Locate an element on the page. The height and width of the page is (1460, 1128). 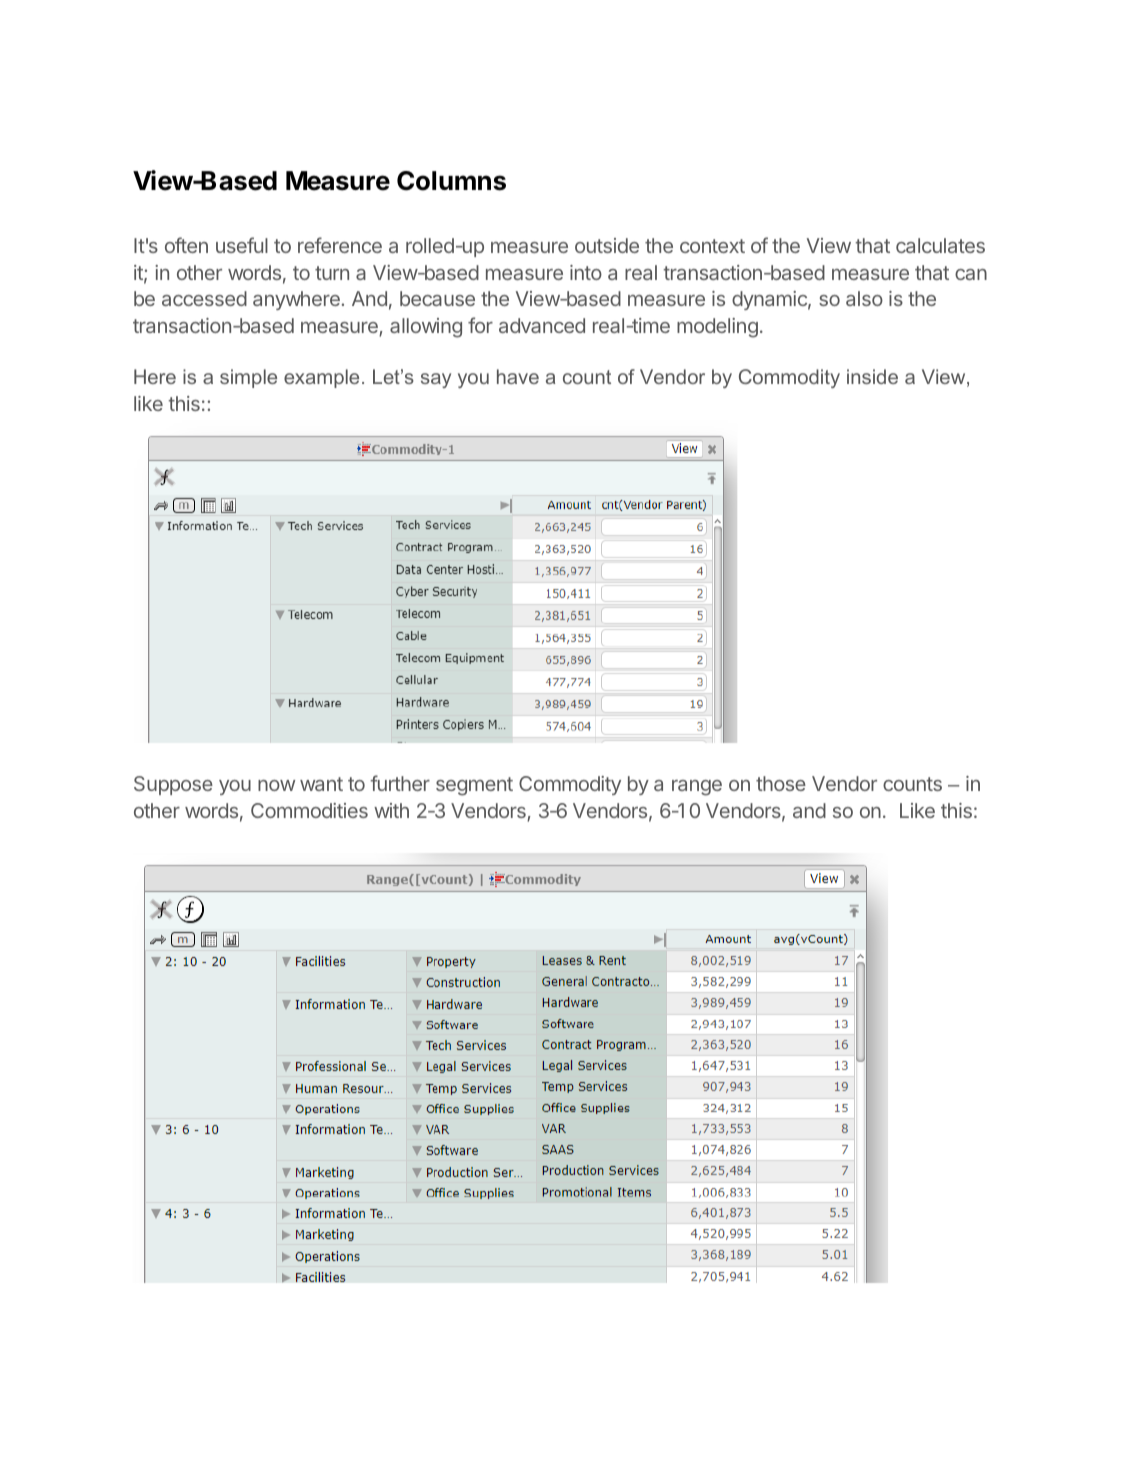
calculates is located at coordinates (940, 245).
